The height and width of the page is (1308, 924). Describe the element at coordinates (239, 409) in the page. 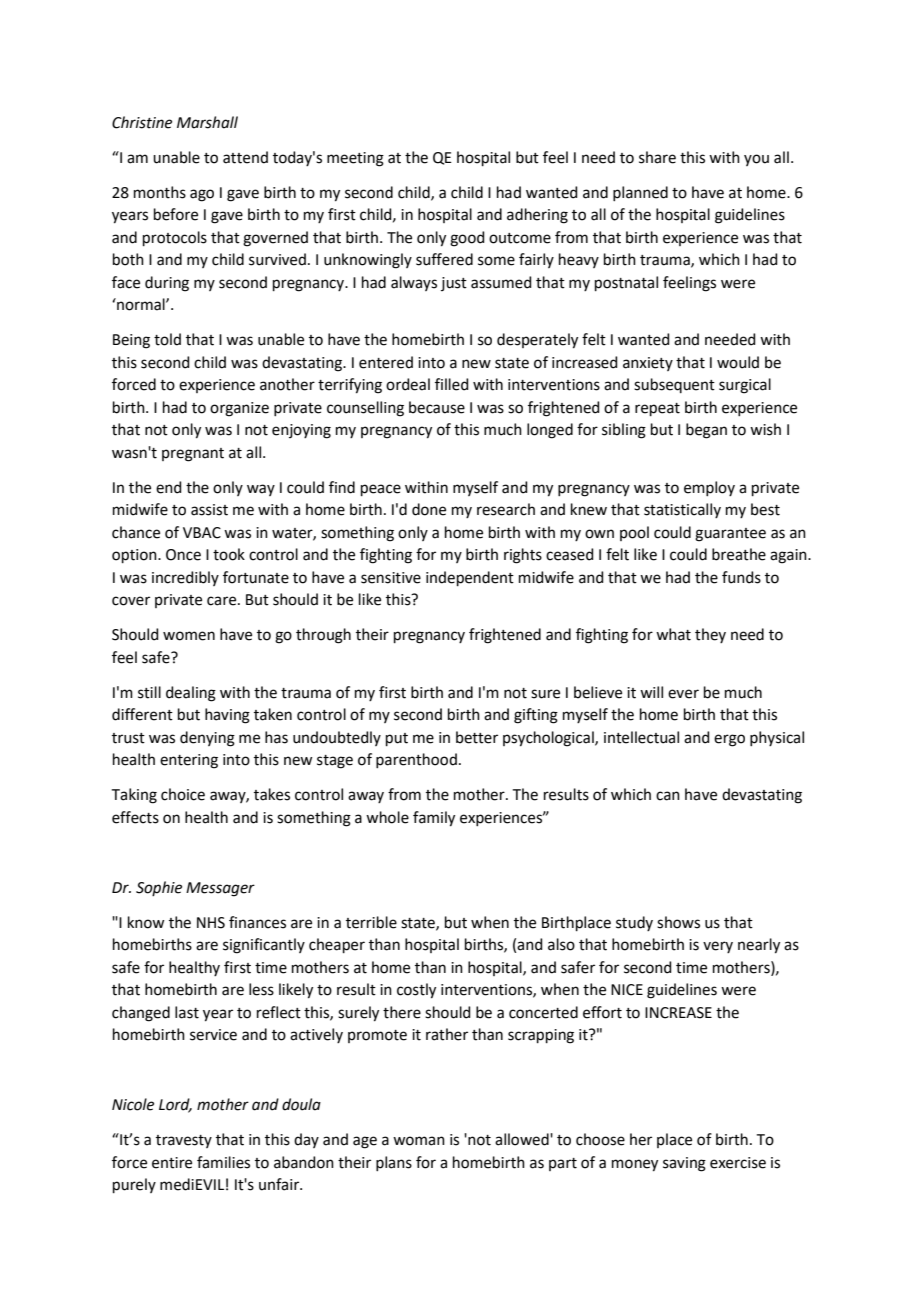

I see `organize` at that location.
